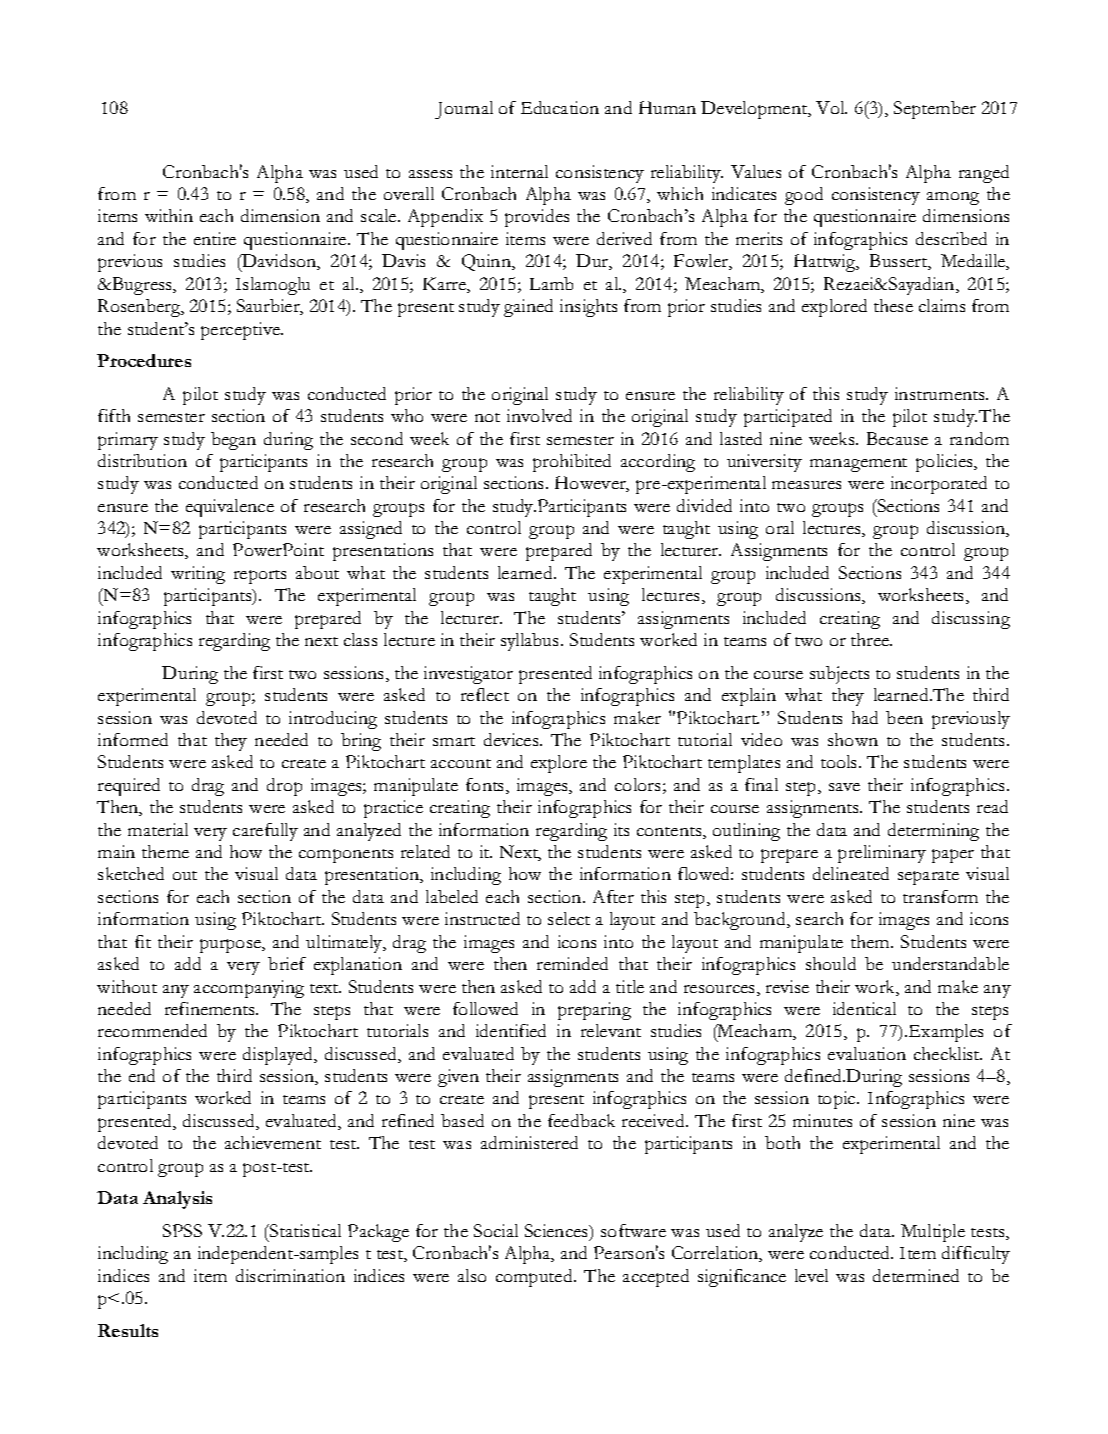  I want to click on September, so click(935, 110).
